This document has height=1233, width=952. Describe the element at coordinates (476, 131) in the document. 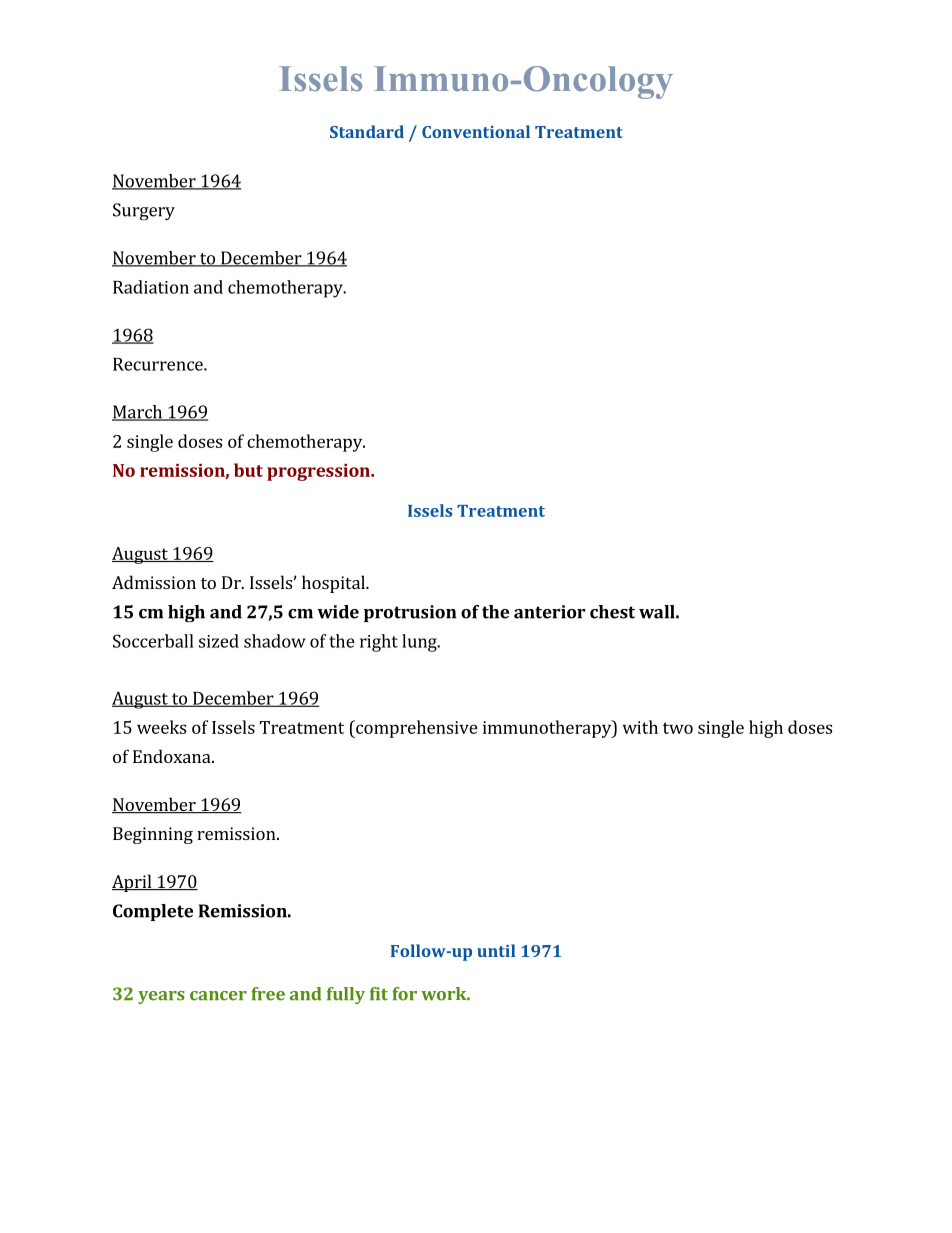

I see `Conventional` at that location.
